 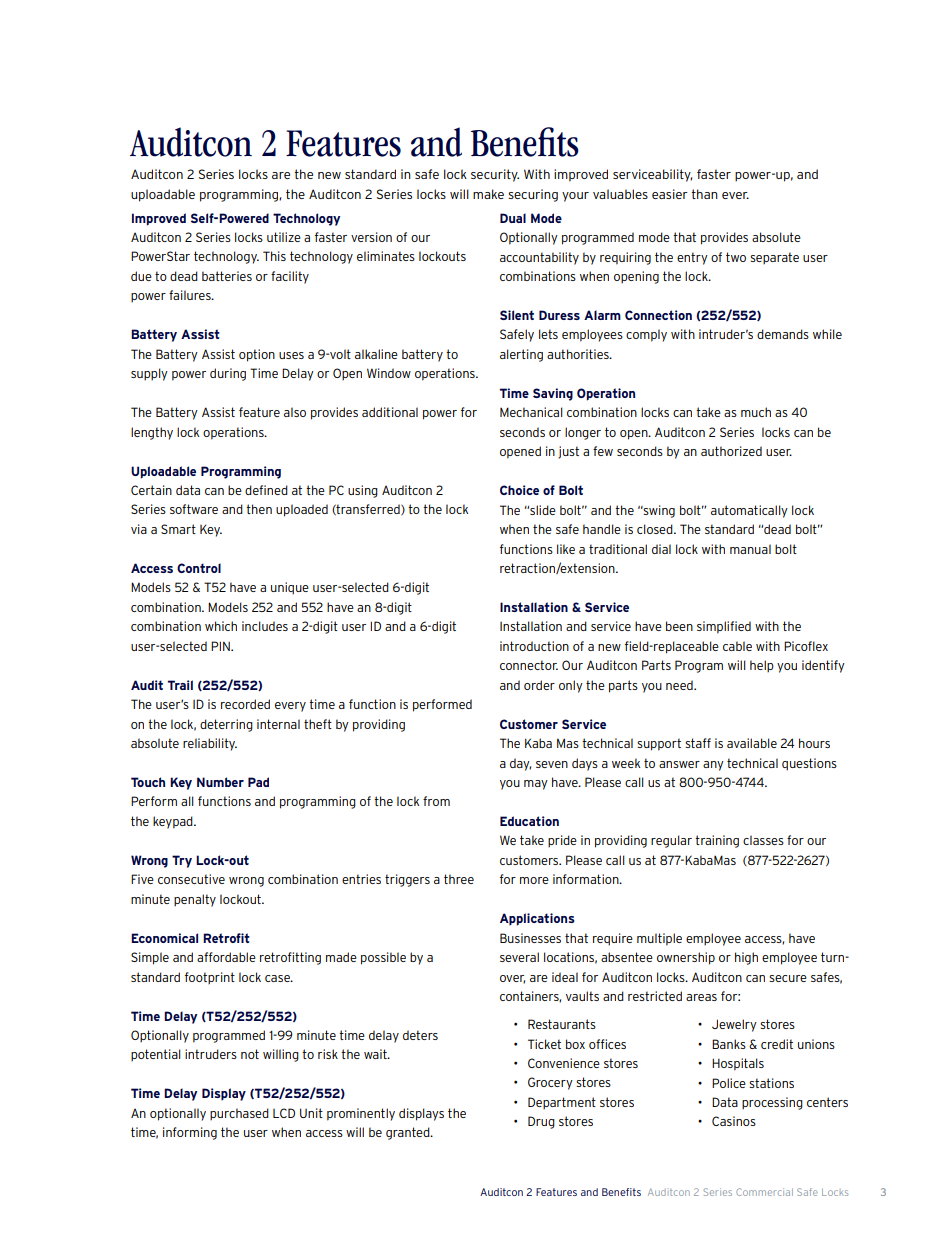 What do you see at coordinates (763, 840) in the document?
I see `classes` at bounding box center [763, 840].
